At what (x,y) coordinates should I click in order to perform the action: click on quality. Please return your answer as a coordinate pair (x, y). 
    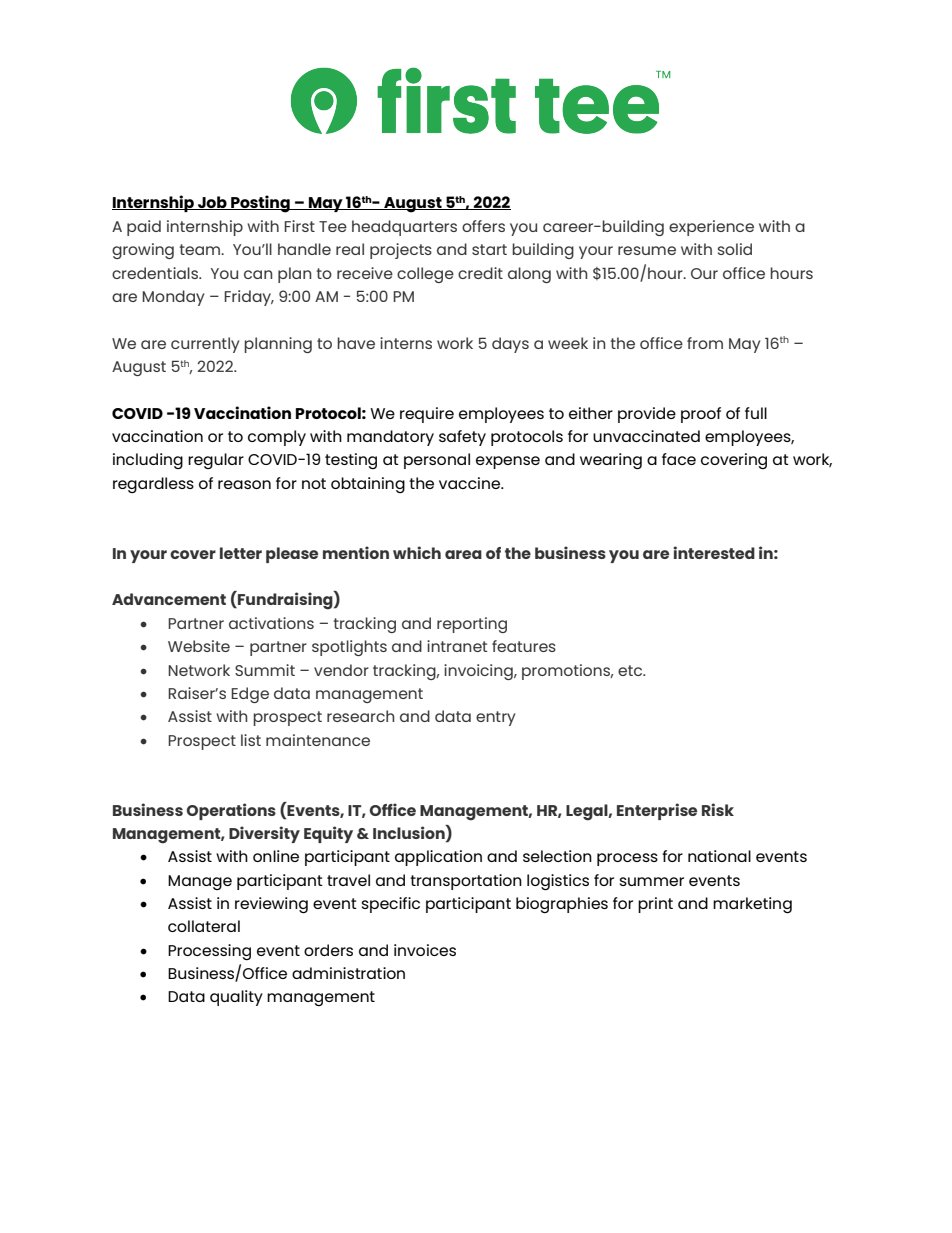
    Looking at the image, I should click on (236, 998).
